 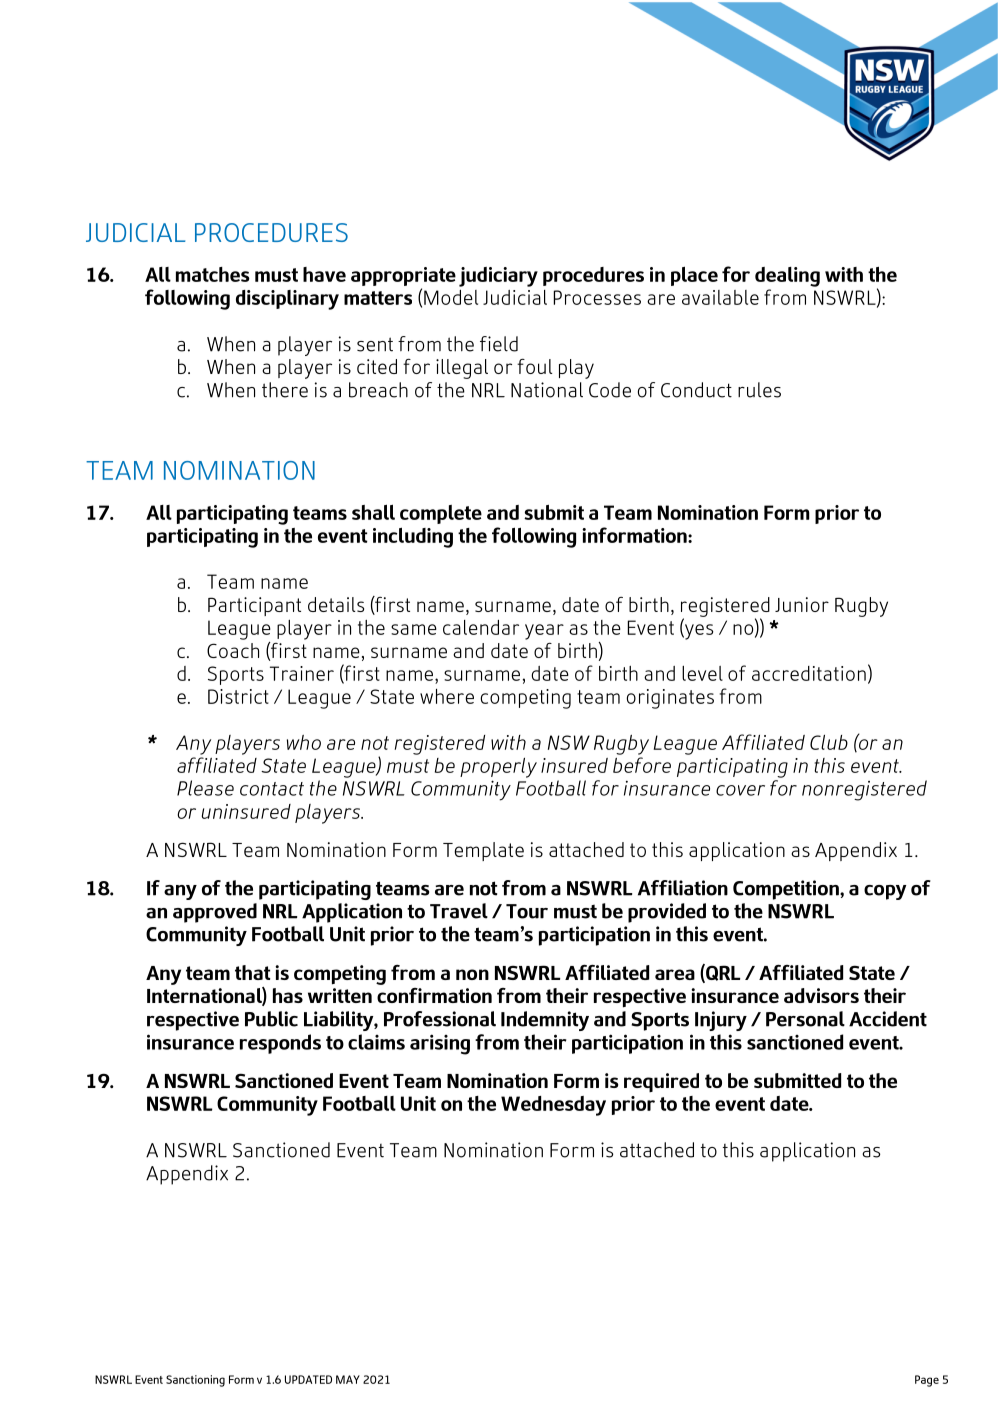 I want to click on accreditation, so click(x=809, y=673).
